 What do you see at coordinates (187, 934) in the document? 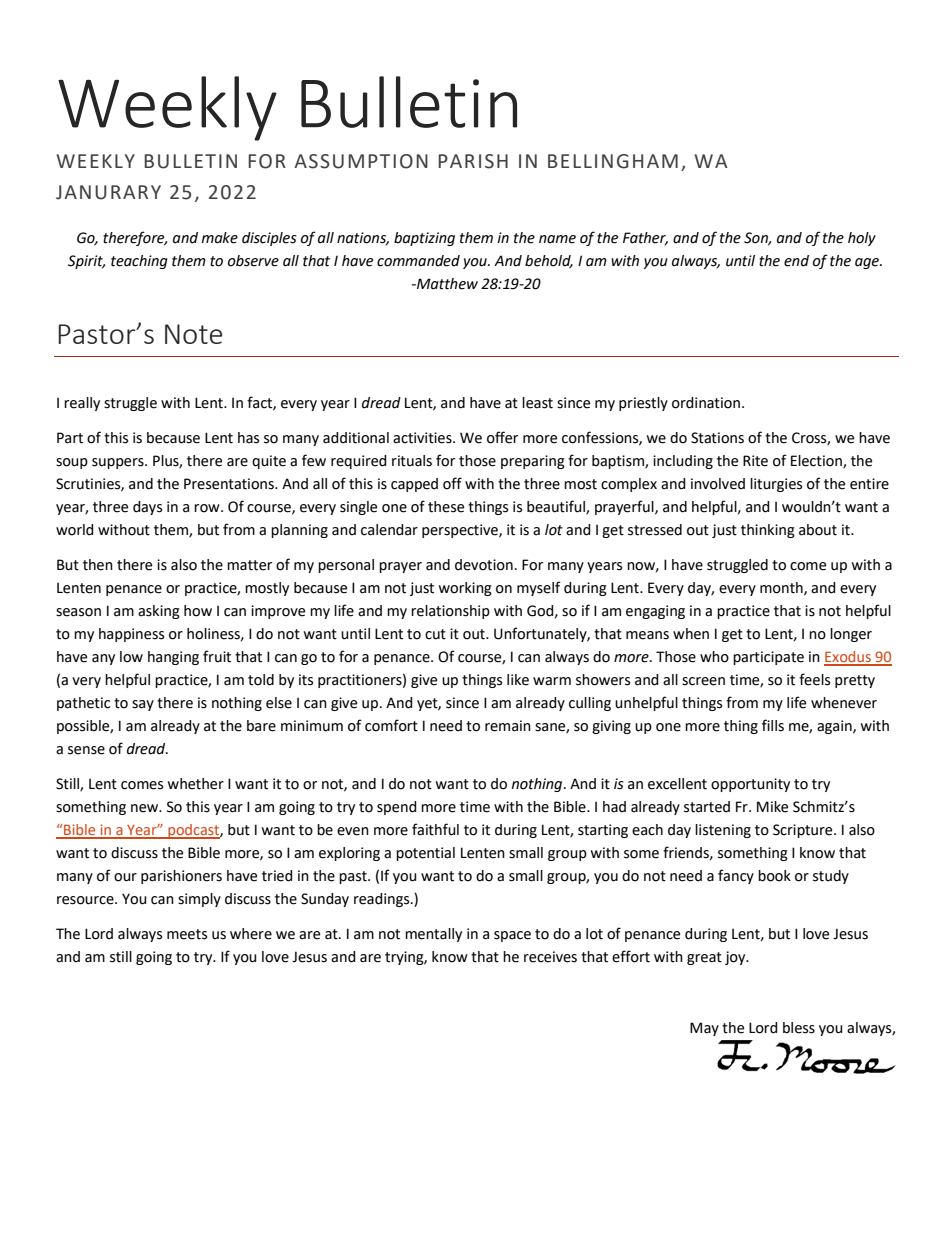
I see `meets` at bounding box center [187, 934].
